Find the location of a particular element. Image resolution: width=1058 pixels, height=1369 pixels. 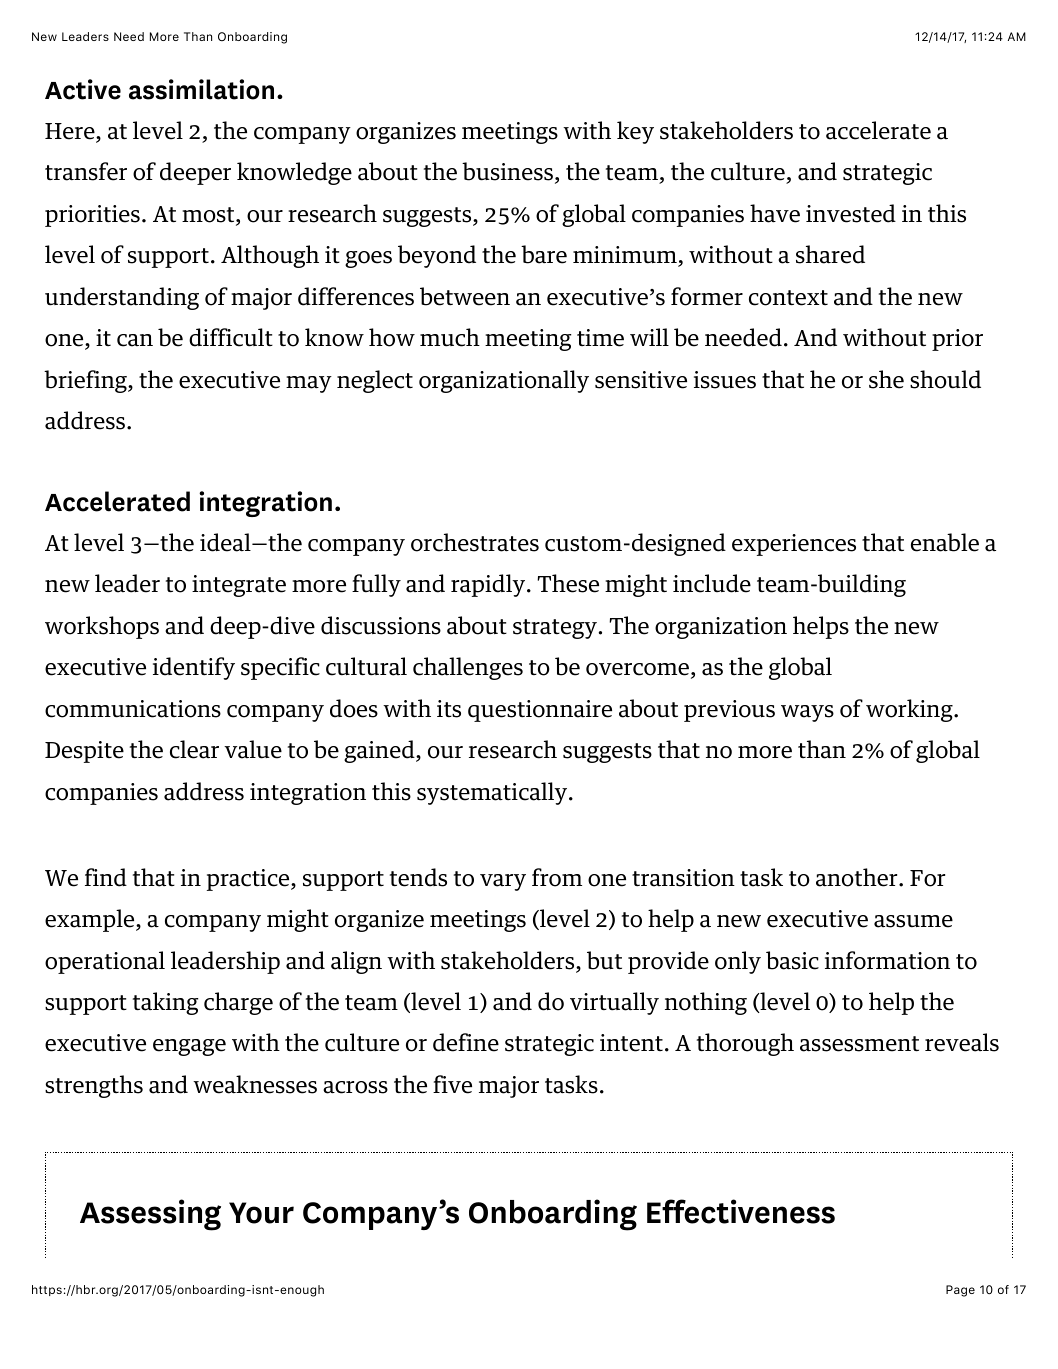

invested is located at coordinates (851, 213).
